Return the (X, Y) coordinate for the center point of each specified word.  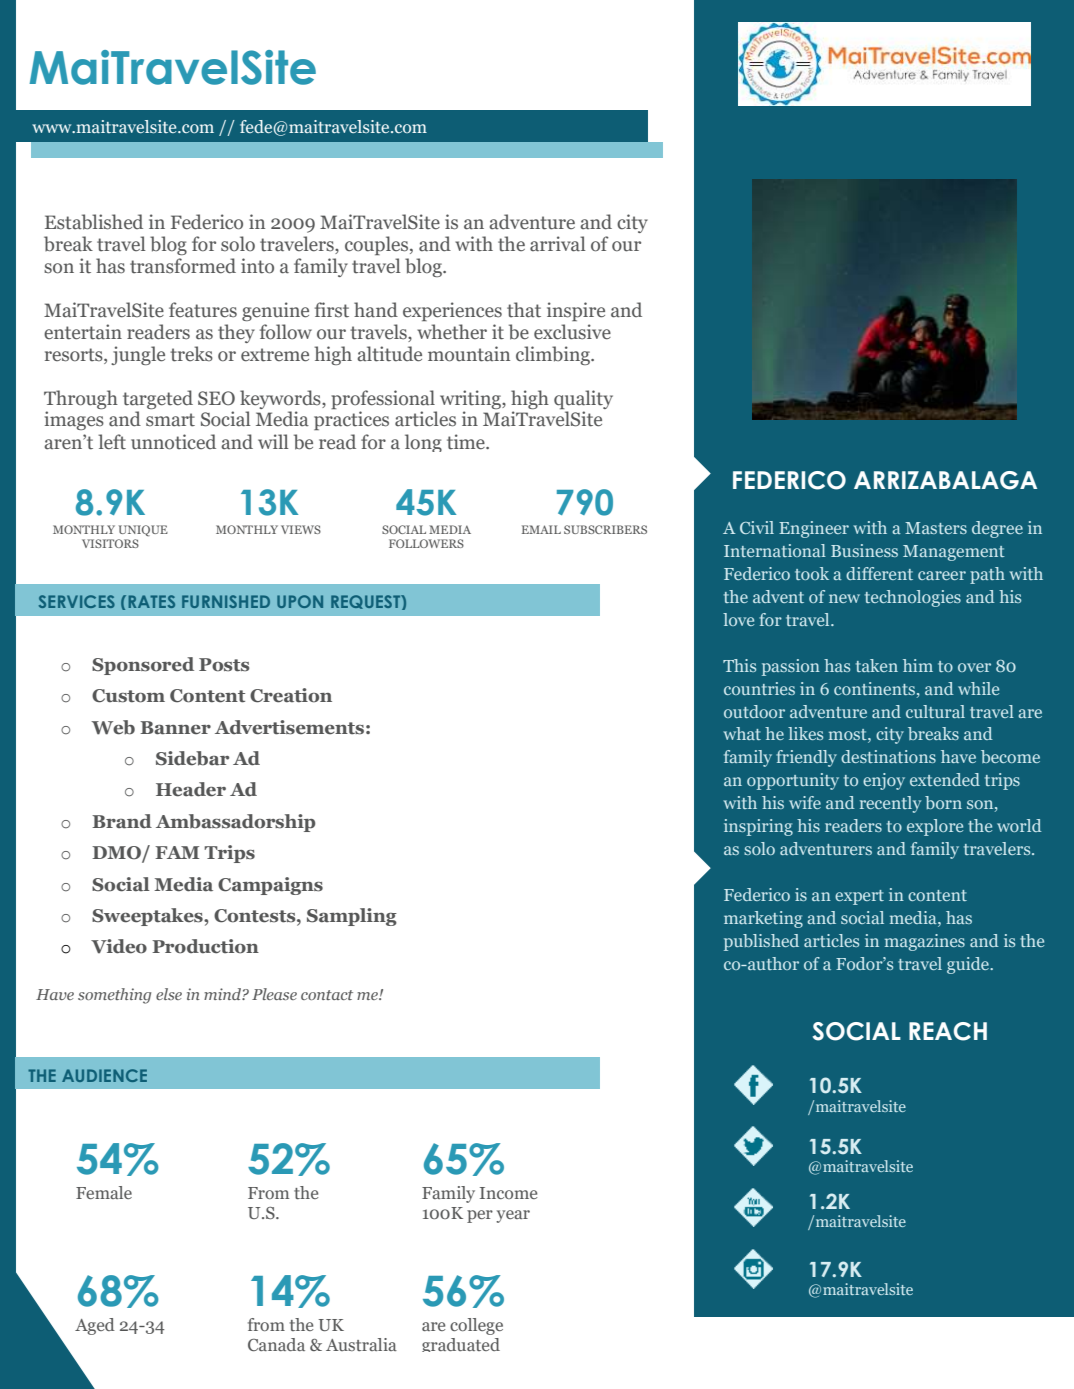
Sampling (352, 917)
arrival (558, 244)
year (513, 1216)
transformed (183, 266)
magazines (925, 942)
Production (205, 946)
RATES (152, 601)
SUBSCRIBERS (605, 529)
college (476, 1326)
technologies (913, 598)
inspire (576, 311)
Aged (95, 1326)
